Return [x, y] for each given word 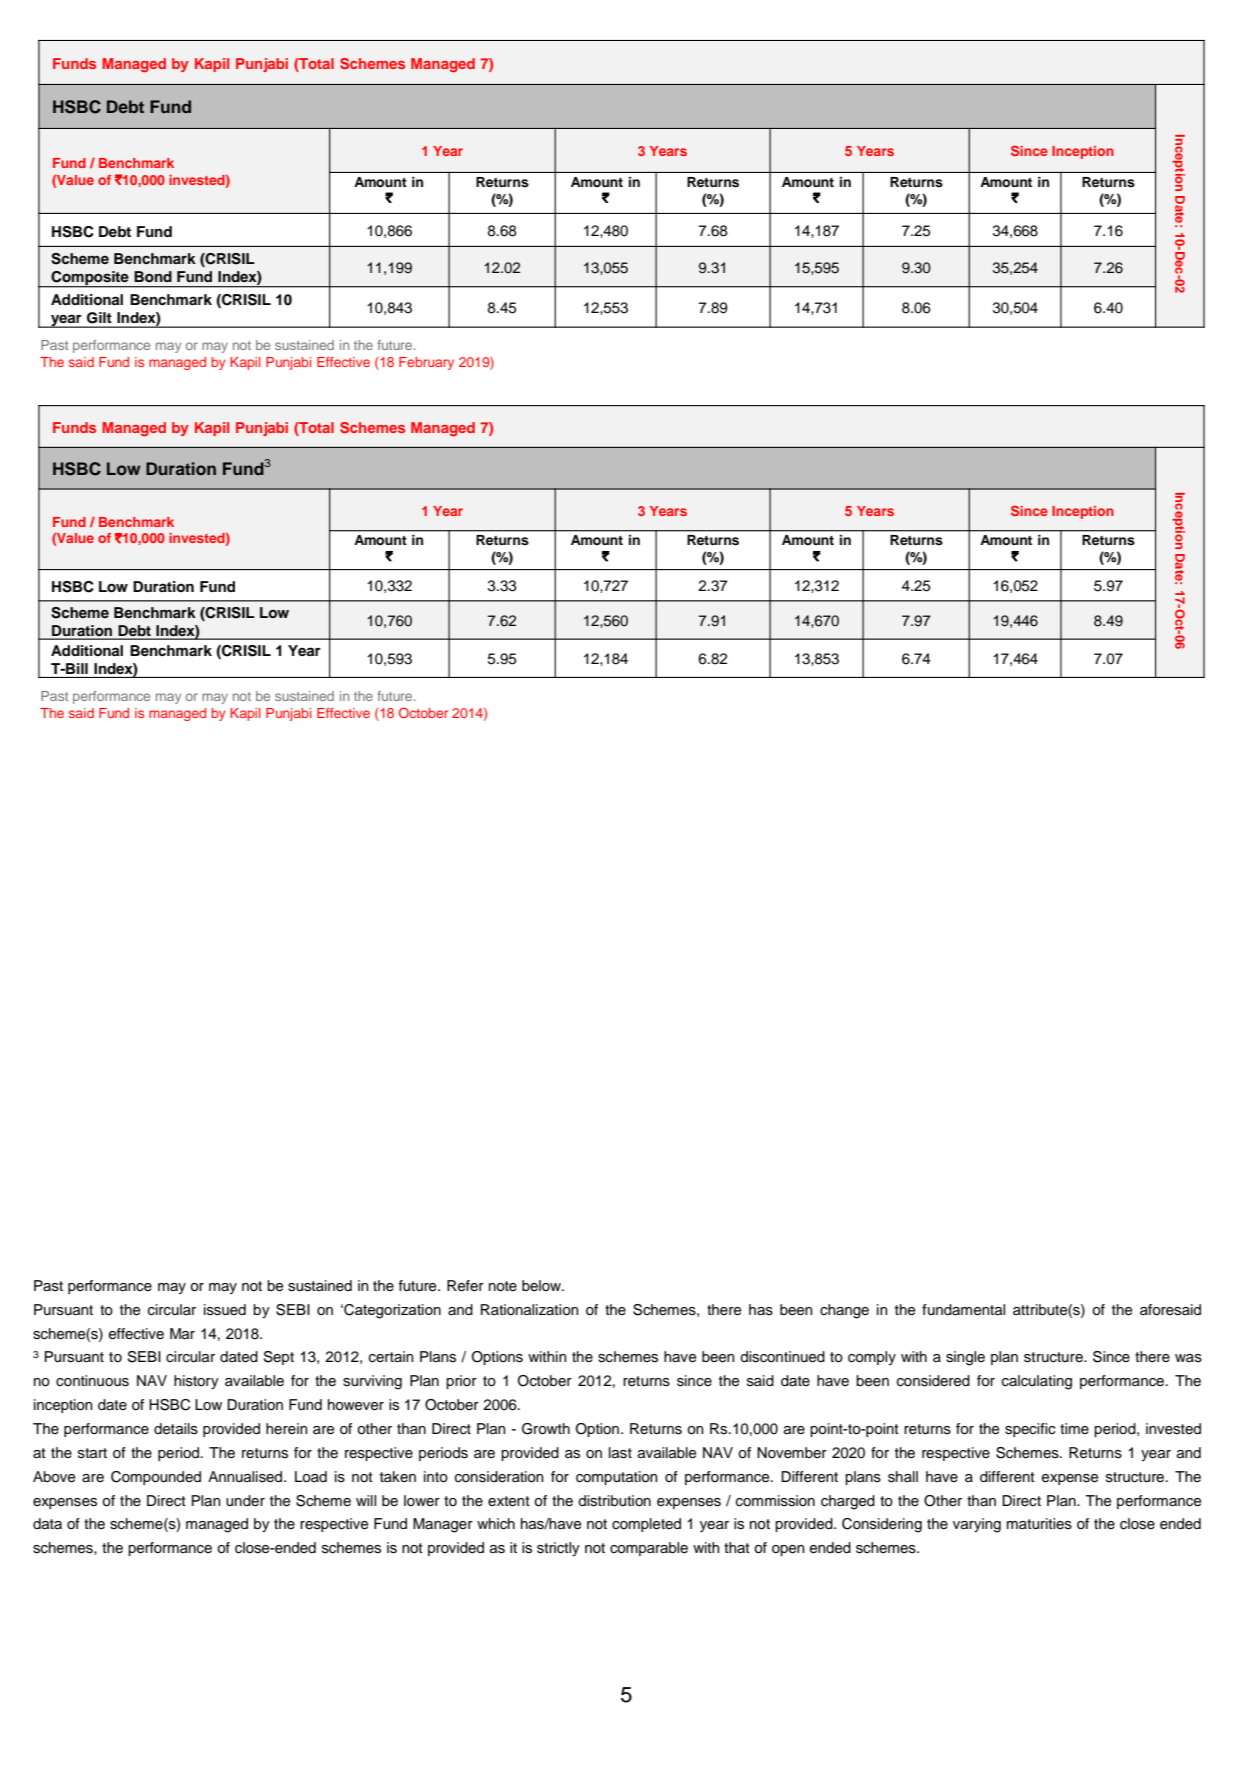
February [426, 363]
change [844, 1311]
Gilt [99, 318]
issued [225, 1310]
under [245, 1501]
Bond [153, 276]
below [542, 1285]
